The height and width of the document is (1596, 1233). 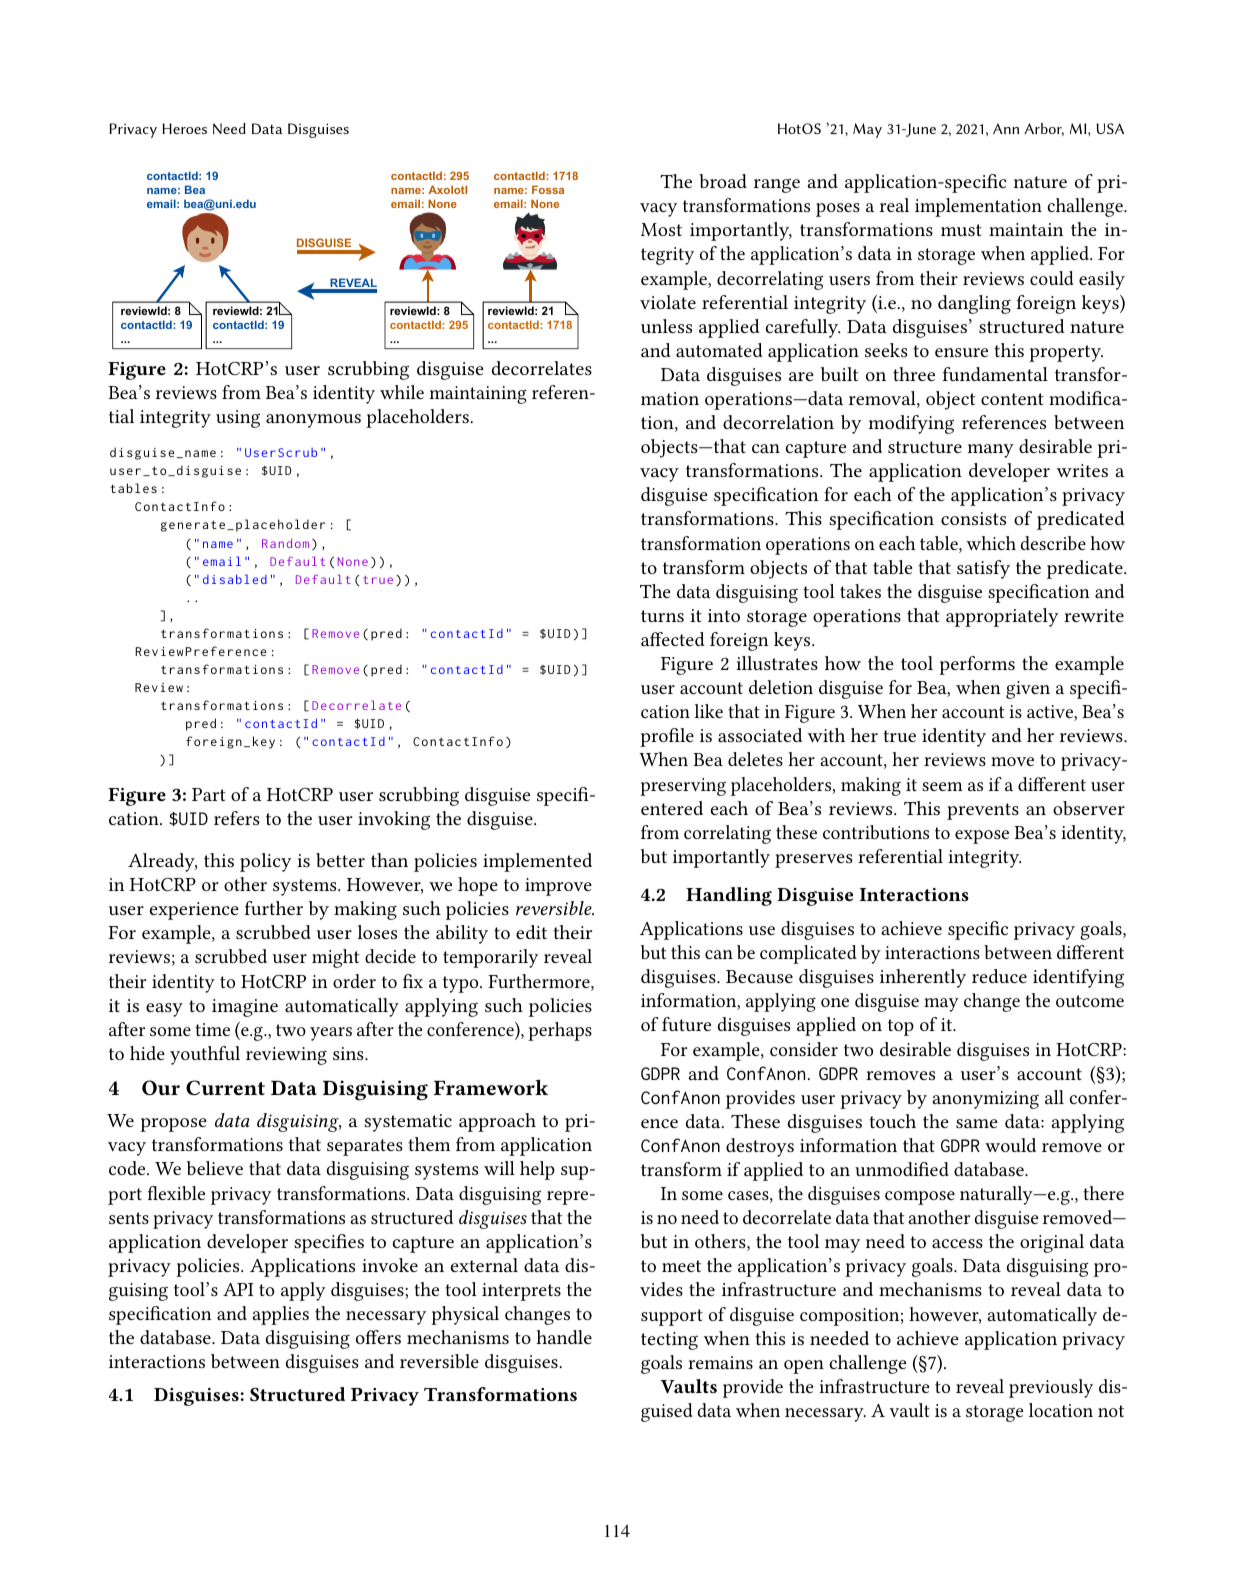 What do you see at coordinates (901, 1027) in the document?
I see `top` at bounding box center [901, 1027].
